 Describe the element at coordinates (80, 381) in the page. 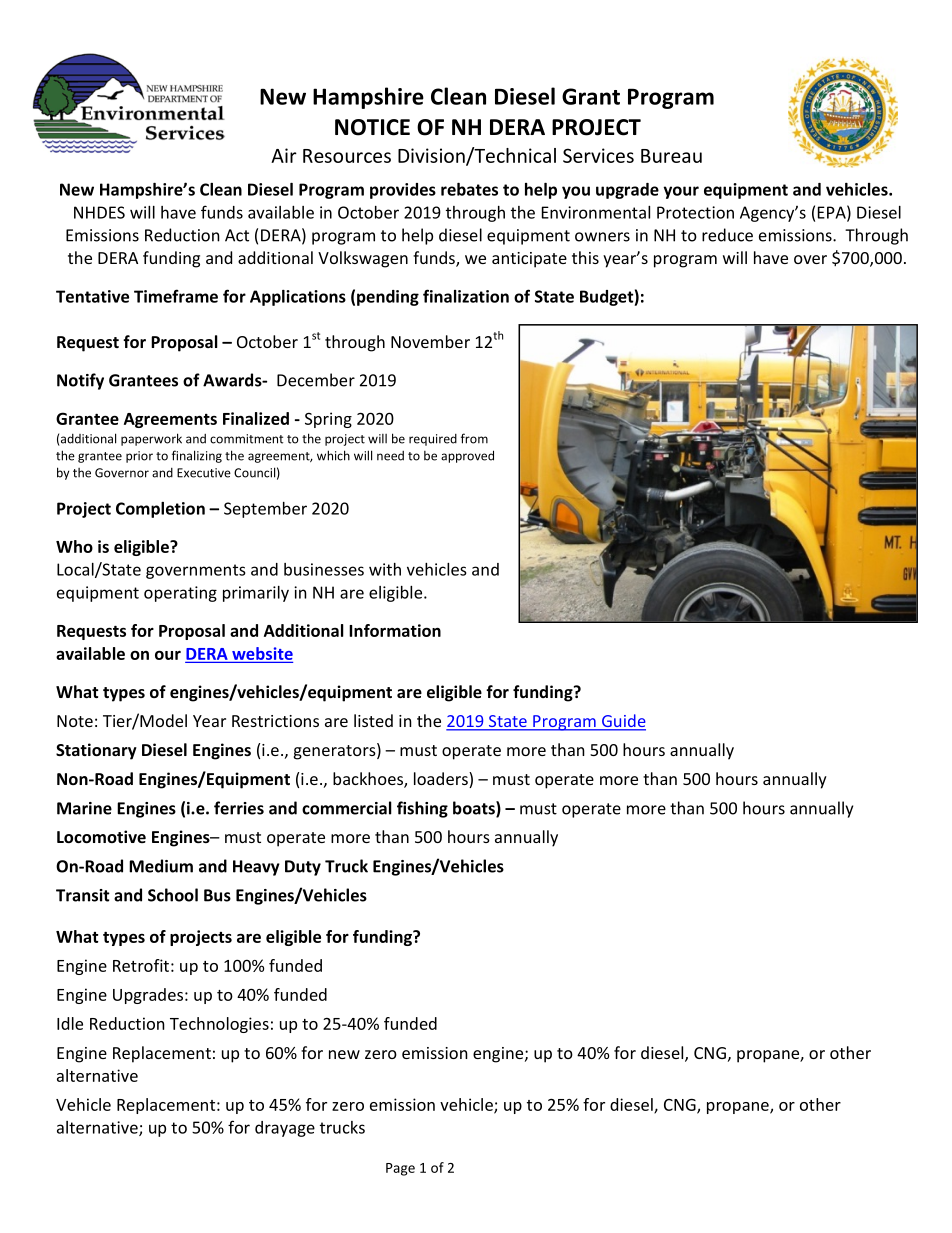

I see `Notify` at that location.
